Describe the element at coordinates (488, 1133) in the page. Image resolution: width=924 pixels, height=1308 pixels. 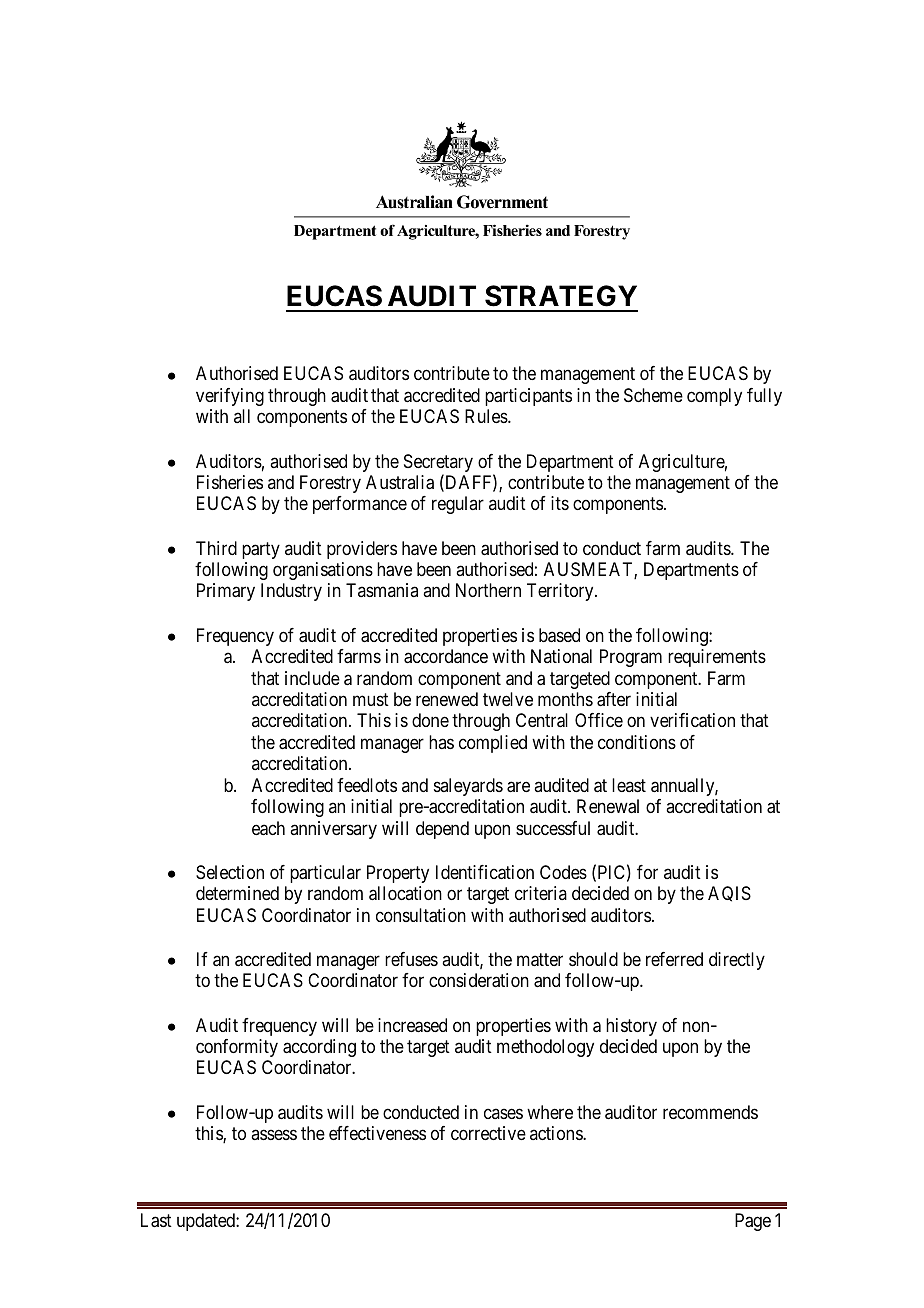
I see `corrective` at that location.
